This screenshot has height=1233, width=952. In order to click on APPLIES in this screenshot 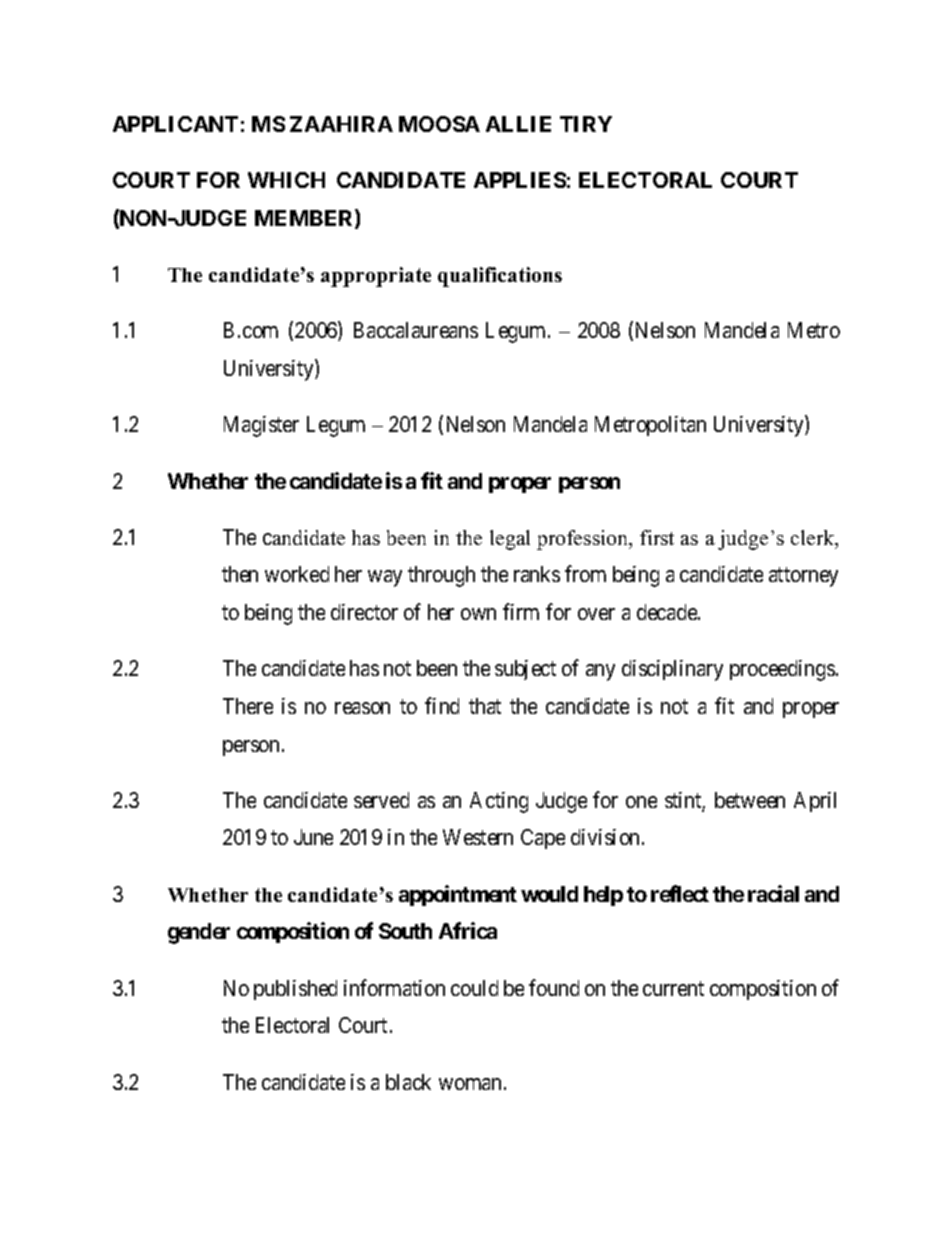, I will do `click(520, 180)`.
